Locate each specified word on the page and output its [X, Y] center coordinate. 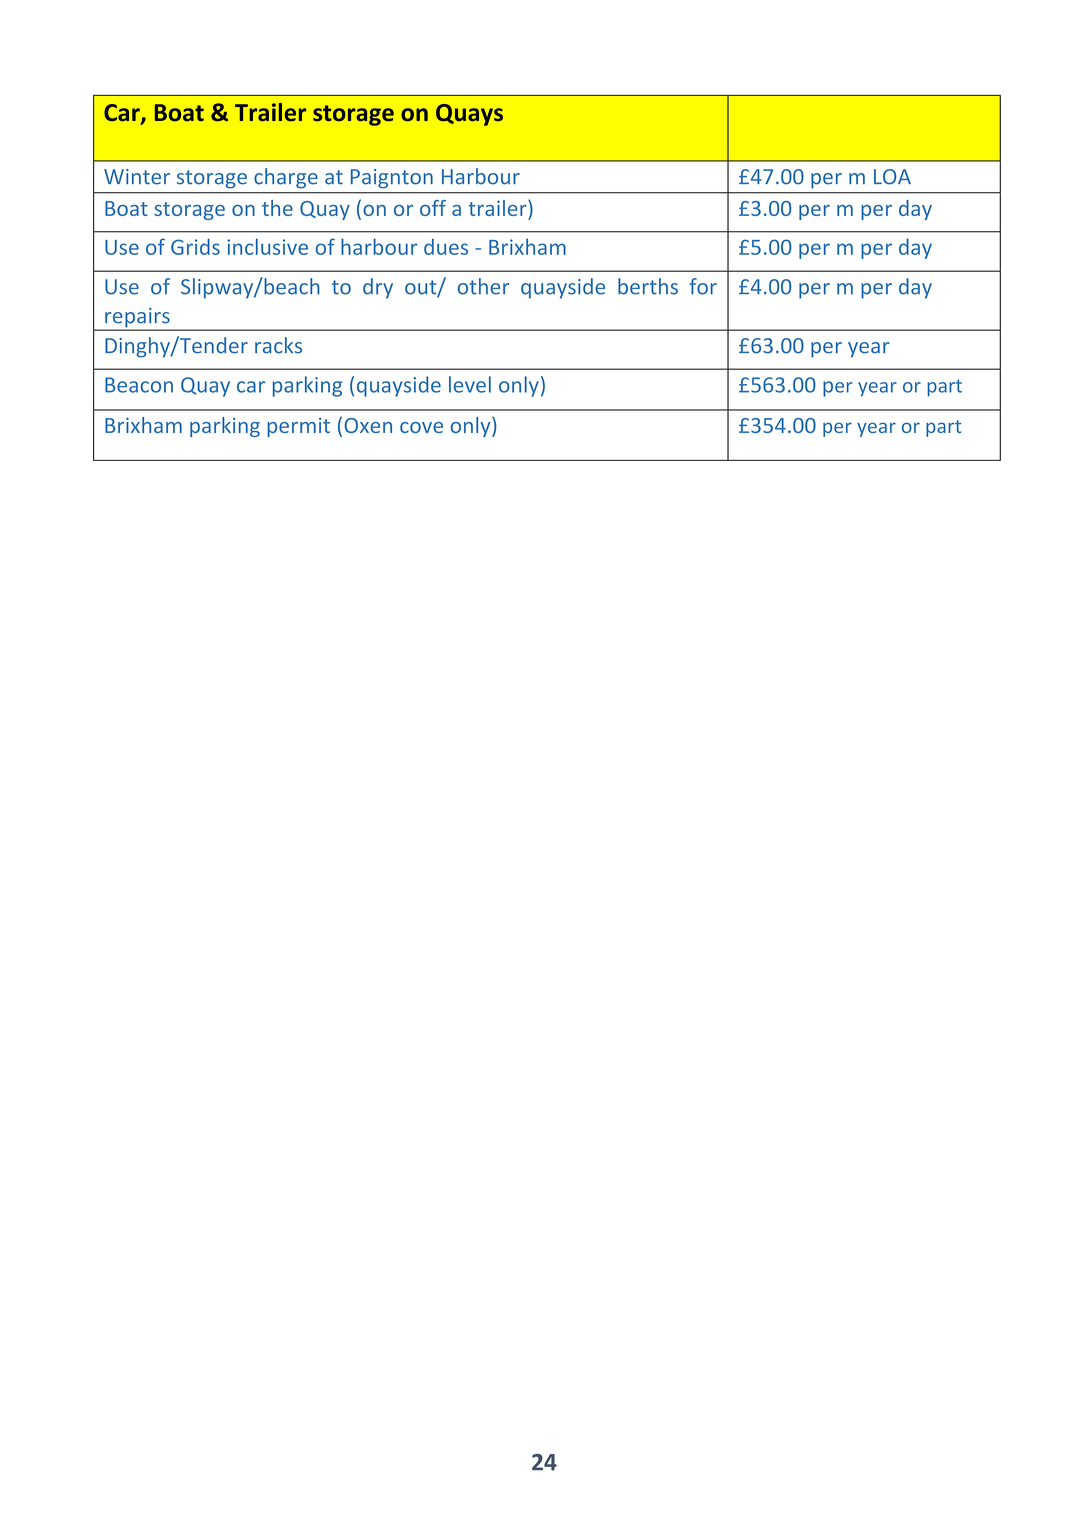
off [433, 208]
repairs [137, 319]
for [703, 286]
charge [286, 178]
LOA [892, 177]
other [483, 286]
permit [298, 427]
